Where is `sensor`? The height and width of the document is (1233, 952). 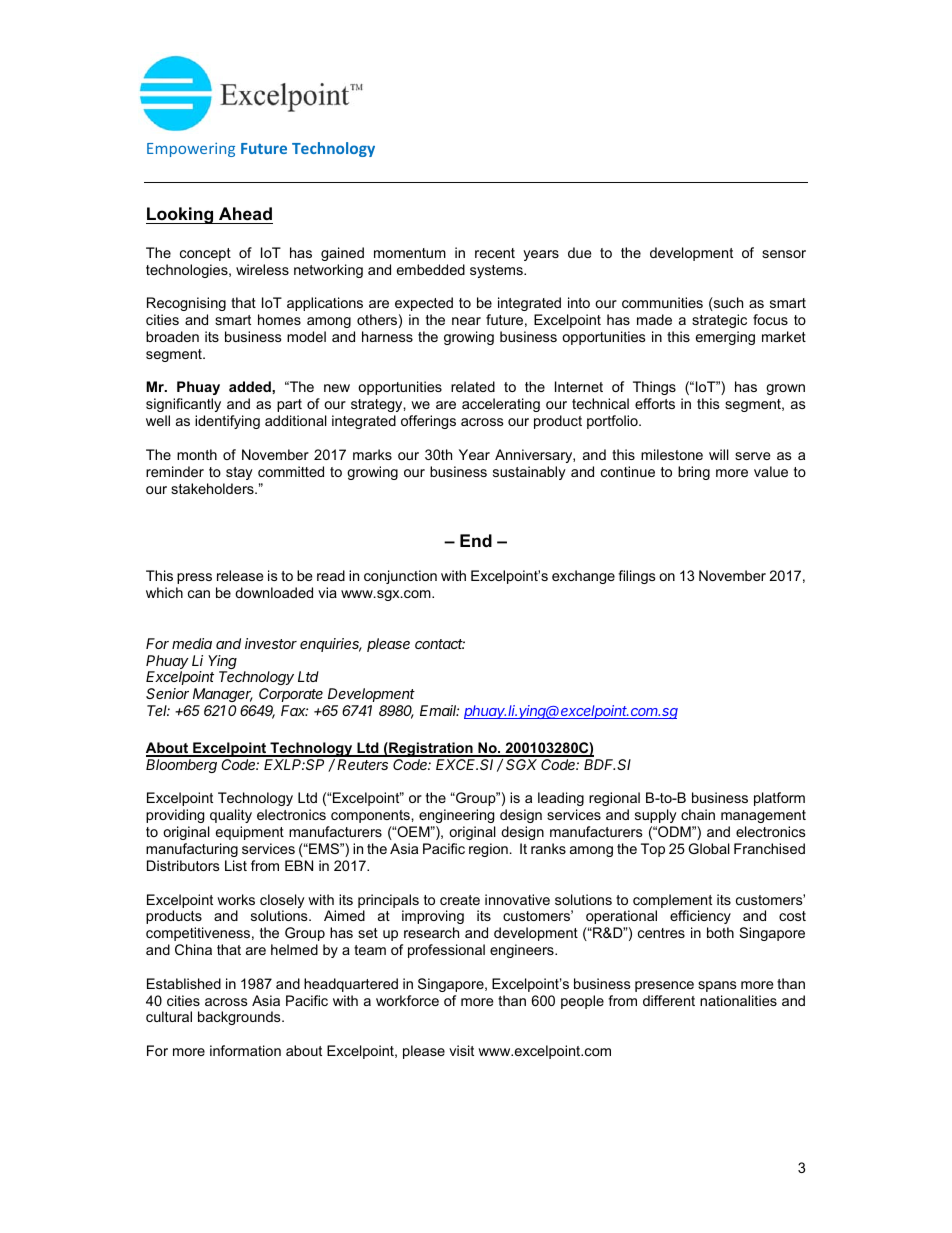
sensor is located at coordinates (784, 254).
